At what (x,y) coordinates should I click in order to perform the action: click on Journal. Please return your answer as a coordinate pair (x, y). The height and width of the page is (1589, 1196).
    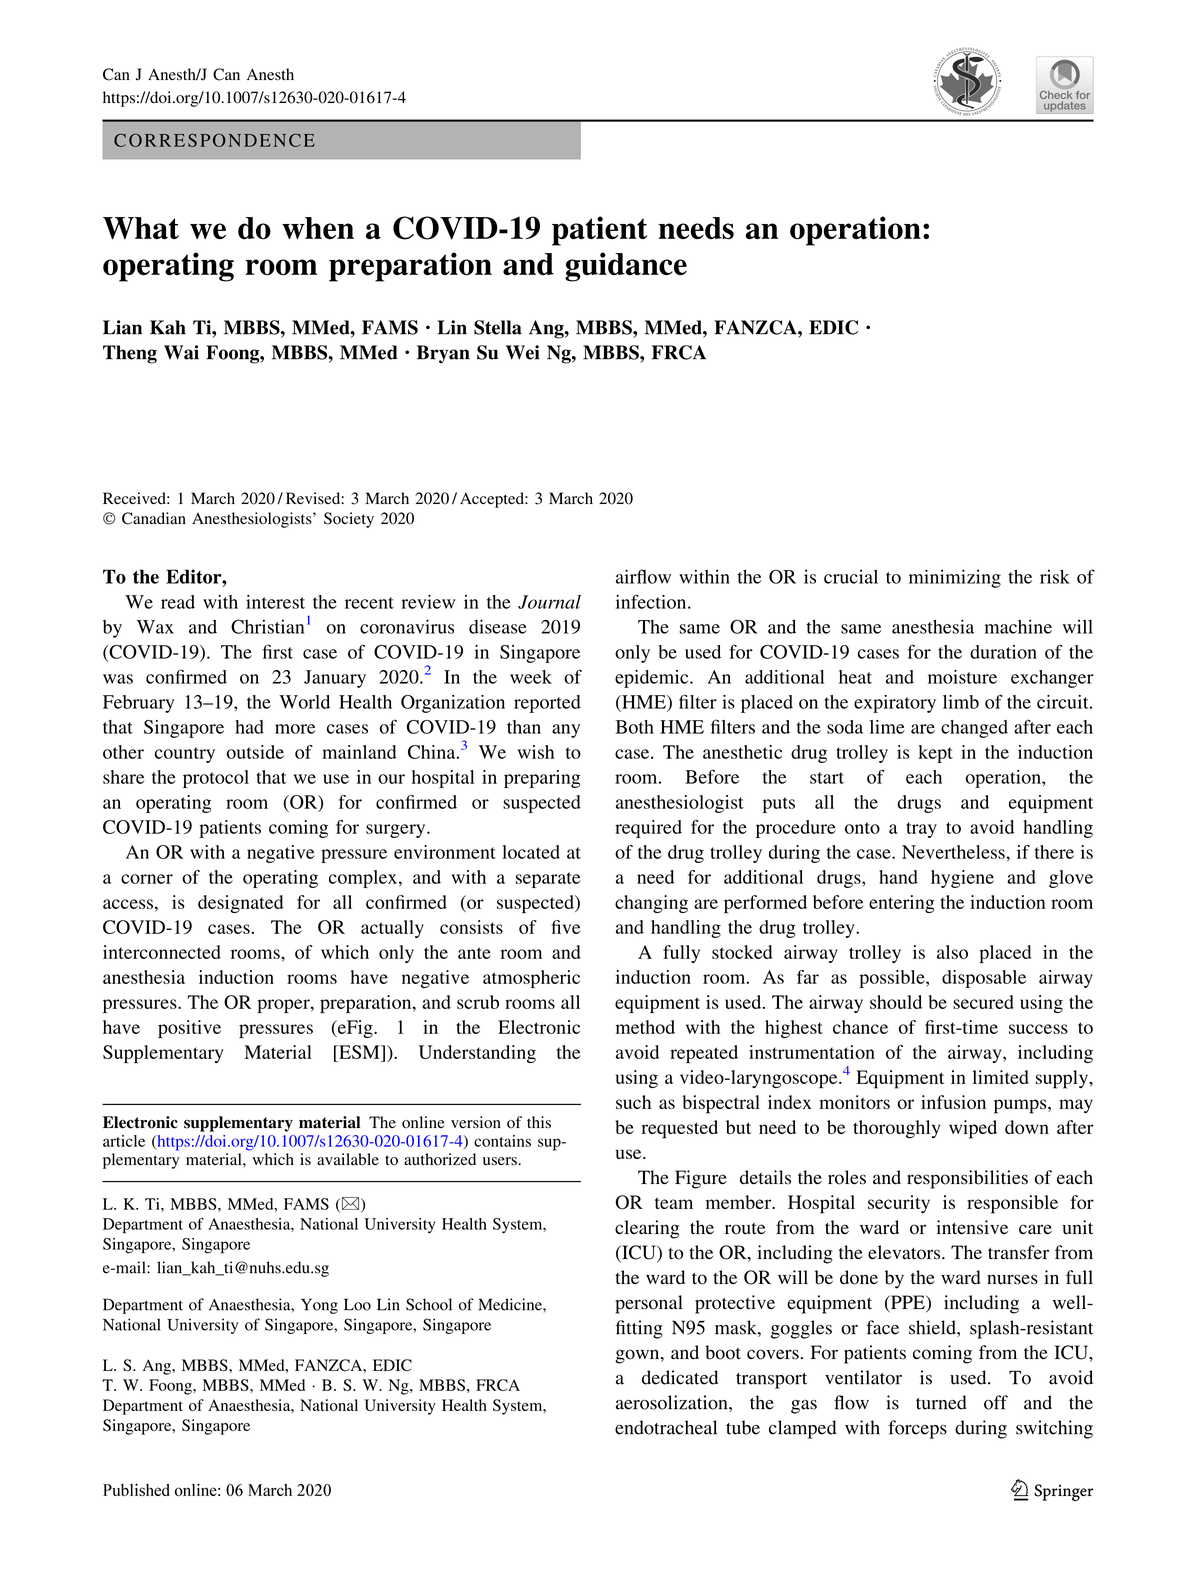
    Looking at the image, I should click on (549, 602).
